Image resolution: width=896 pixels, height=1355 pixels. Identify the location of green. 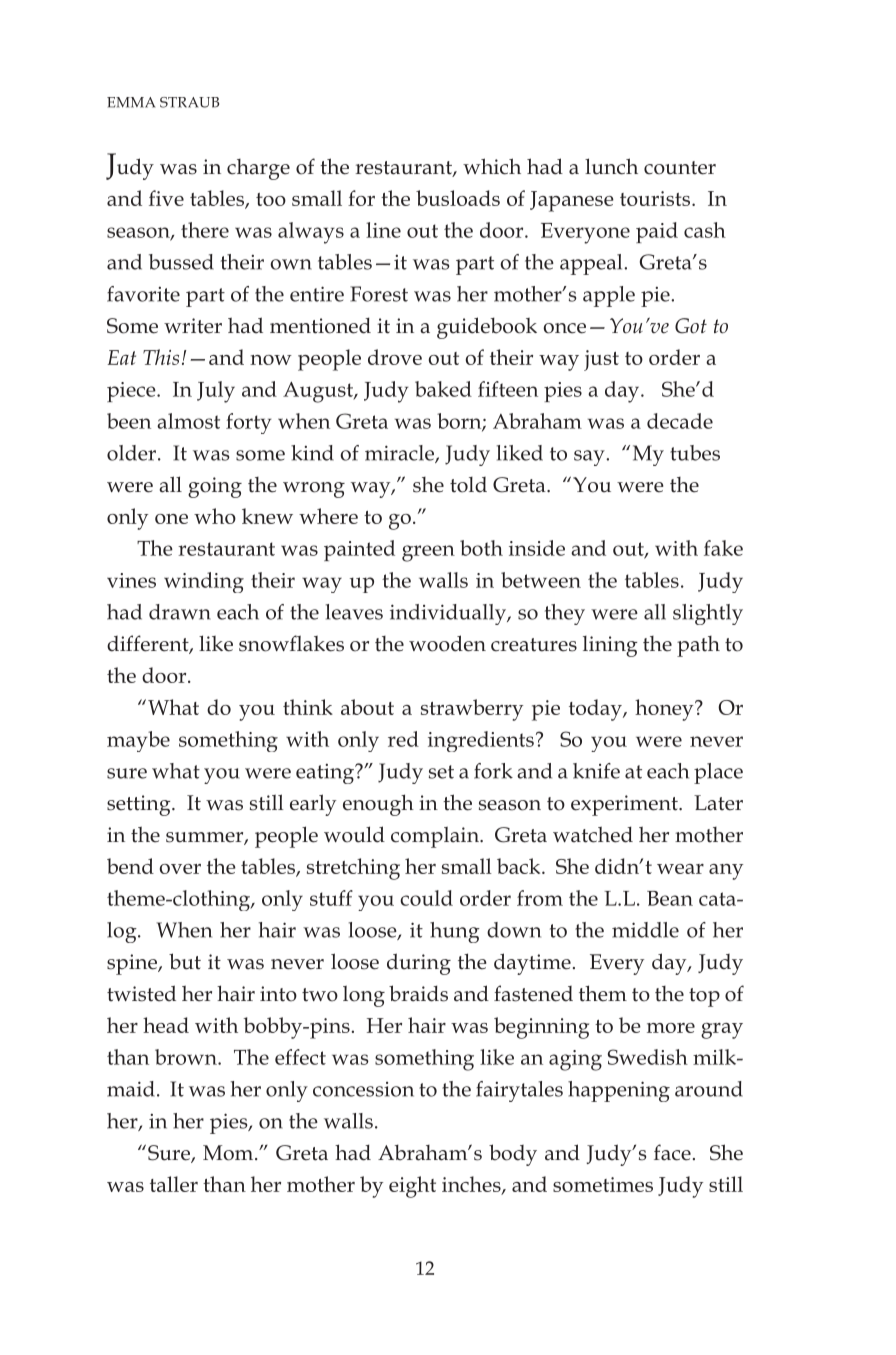
(428, 553).
